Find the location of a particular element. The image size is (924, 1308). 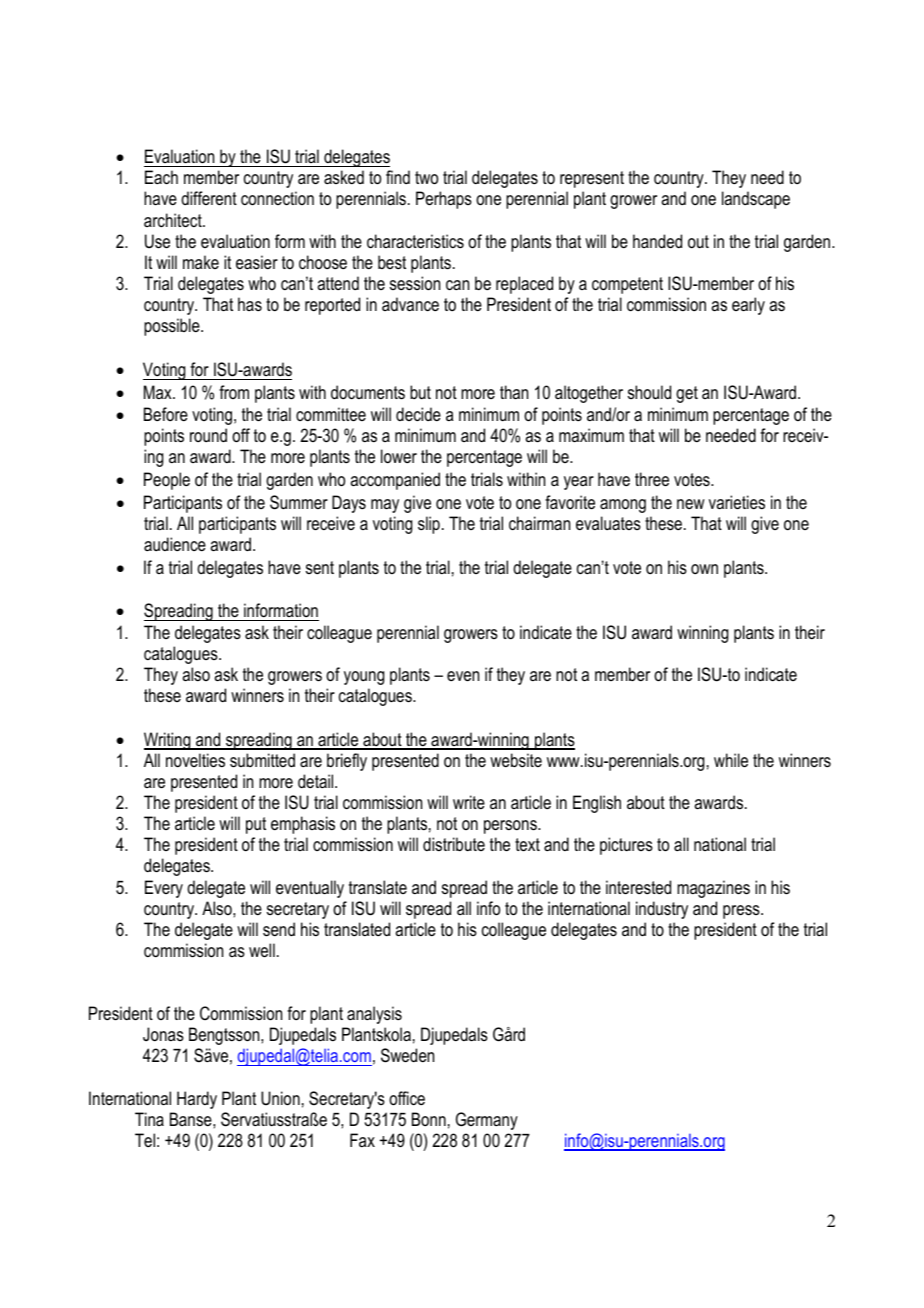

Germany is located at coordinates (487, 1121).
